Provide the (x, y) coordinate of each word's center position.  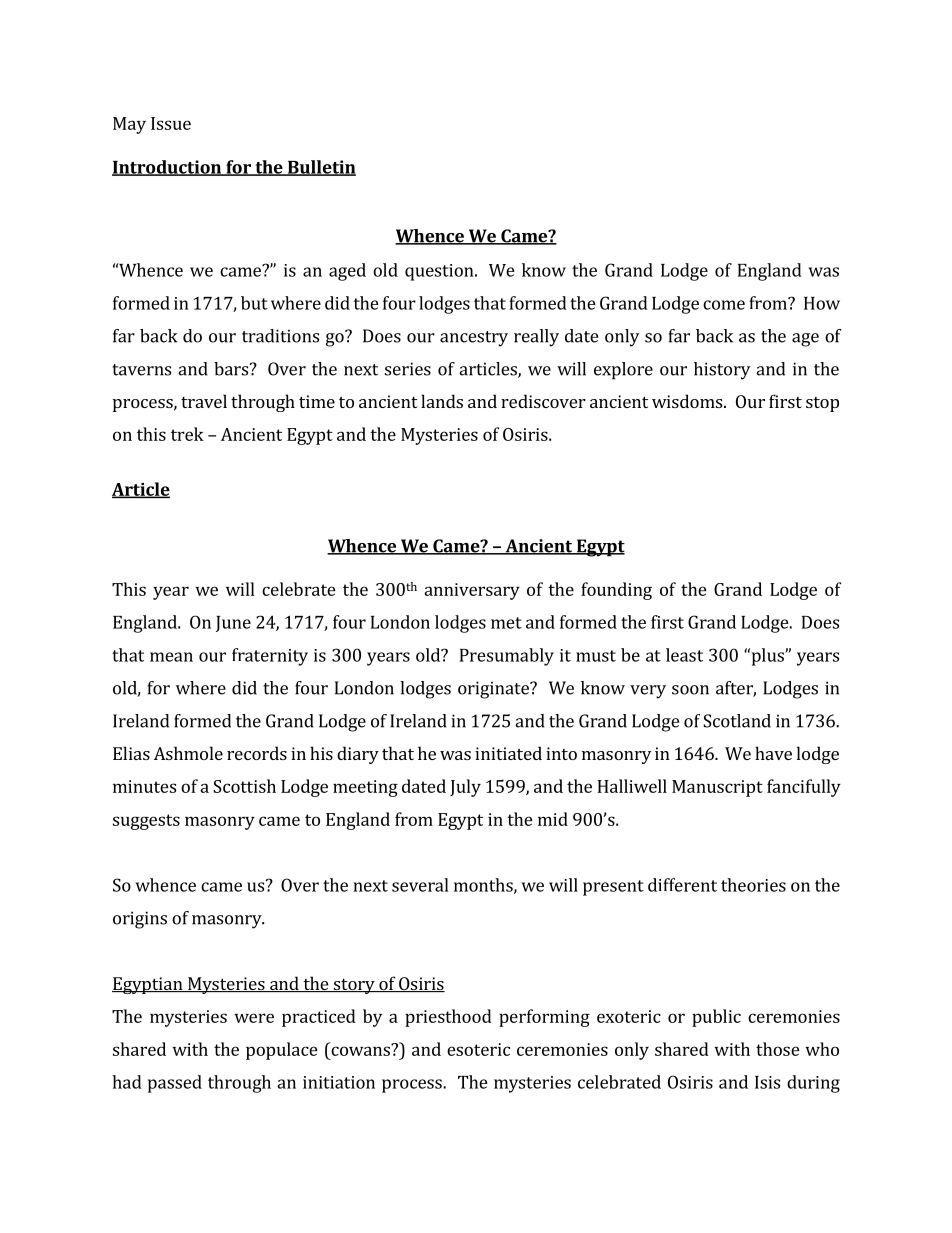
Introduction (167, 168)
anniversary (472, 591)
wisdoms (688, 401)
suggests (146, 822)
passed (175, 1084)
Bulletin (321, 168)
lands (442, 401)
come (724, 305)
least (684, 655)
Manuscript (717, 788)
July (465, 788)
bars (232, 369)
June (233, 624)
